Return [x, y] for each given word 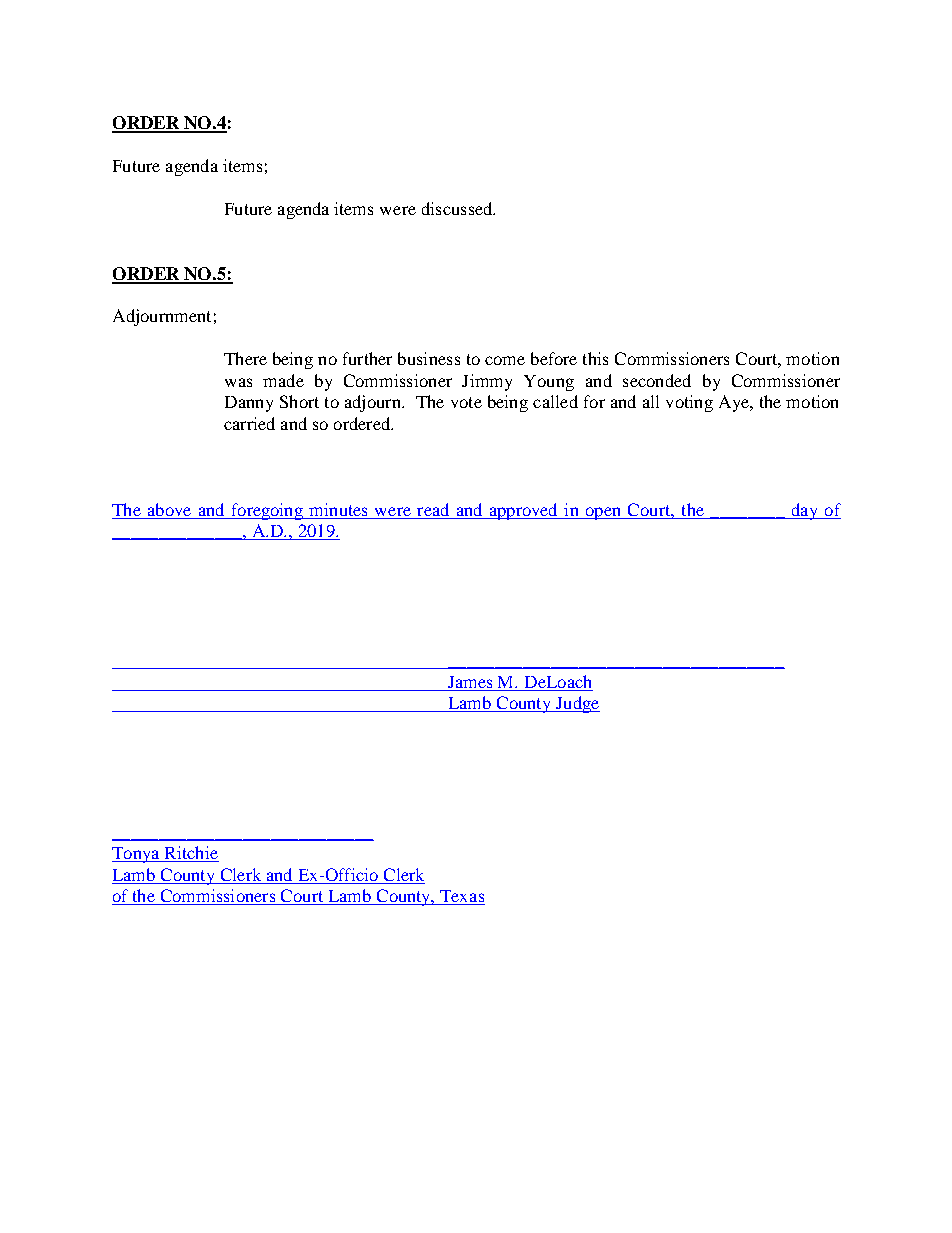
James [470, 682]
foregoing [267, 511]
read [433, 509]
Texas [461, 897]
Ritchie [190, 854]
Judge [576, 704]
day [804, 511]
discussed [458, 208]
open [603, 513]
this [595, 358]
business [429, 358]
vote [466, 402]
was [238, 382]
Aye [735, 403]
